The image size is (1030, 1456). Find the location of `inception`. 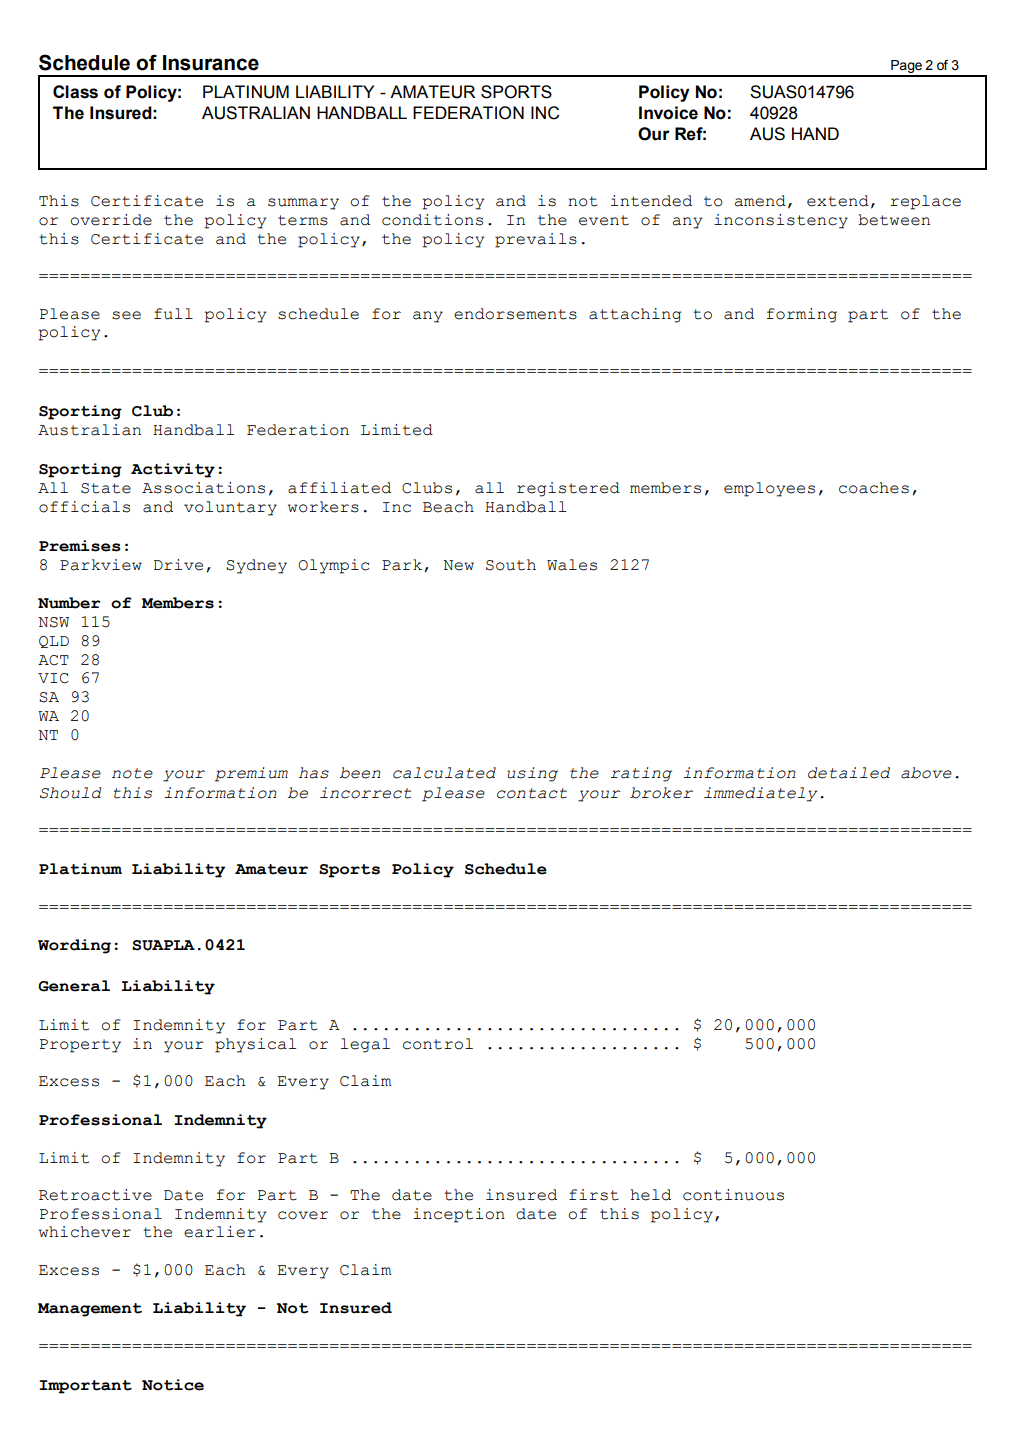

inception is located at coordinates (459, 1215).
